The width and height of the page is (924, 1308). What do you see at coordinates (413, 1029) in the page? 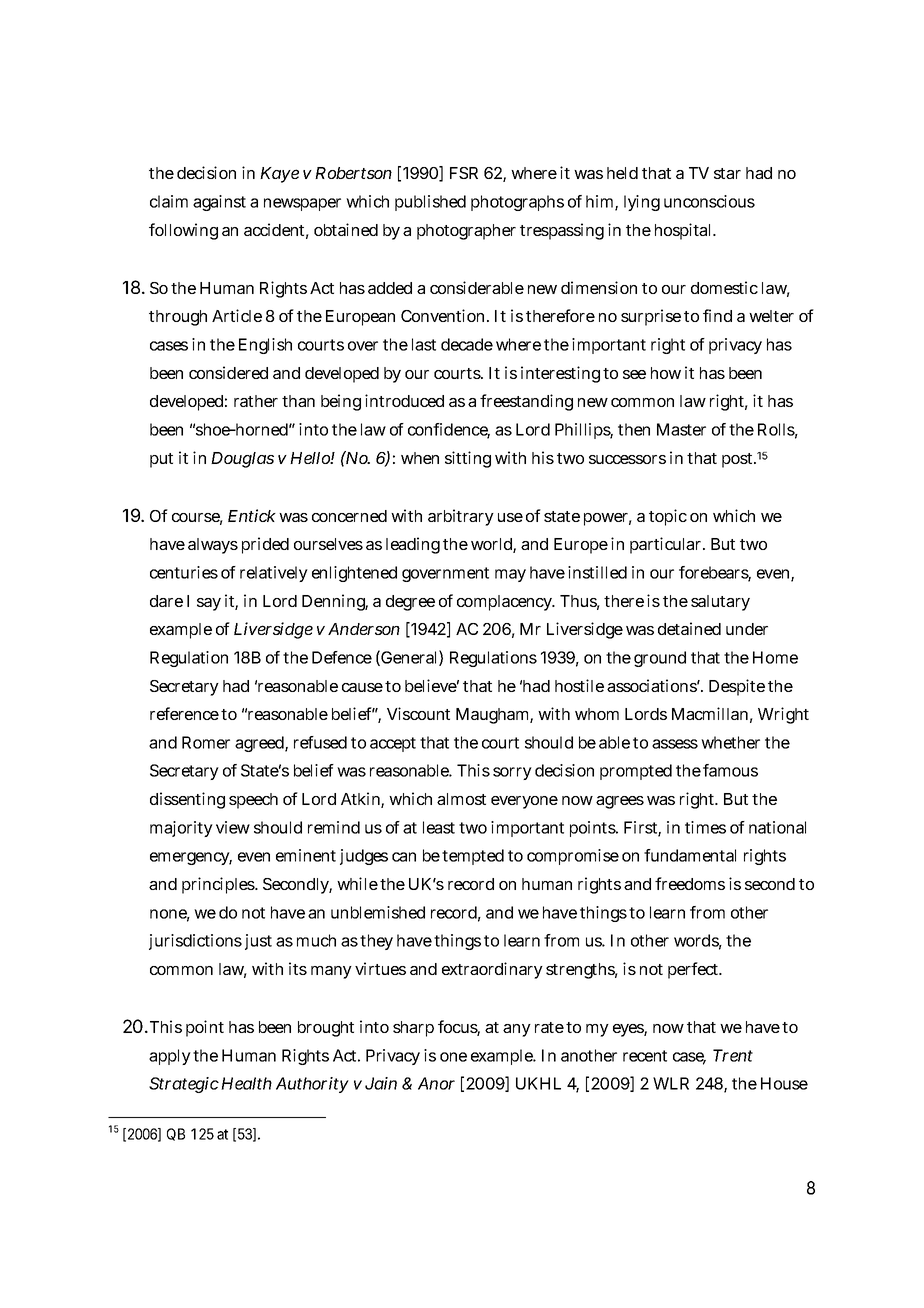
I see `sharp` at bounding box center [413, 1029].
